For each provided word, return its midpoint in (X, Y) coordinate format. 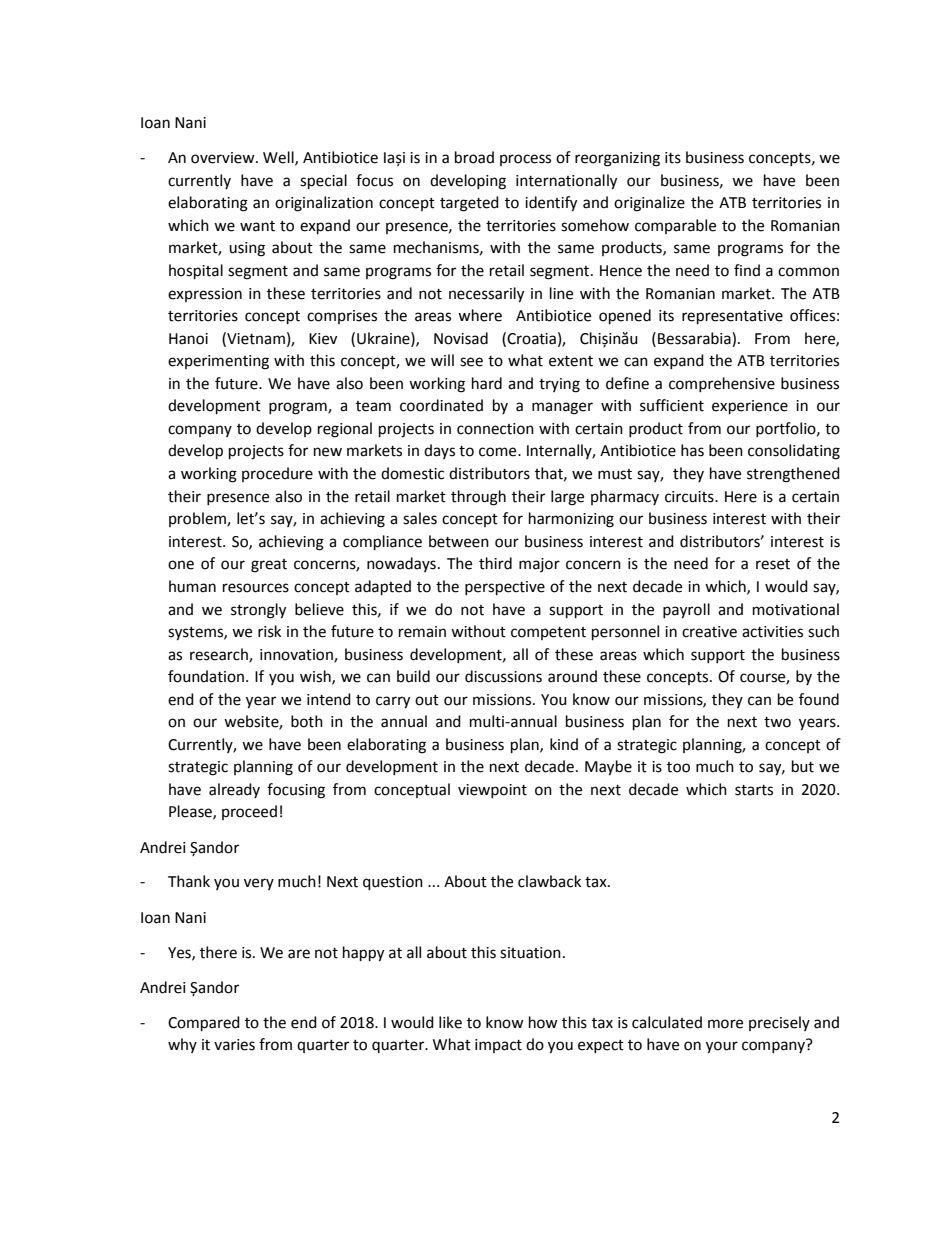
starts (754, 790)
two (777, 722)
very (259, 884)
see (471, 362)
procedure (277, 474)
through (478, 498)
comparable (675, 226)
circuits (690, 497)
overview (224, 158)
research (220, 655)
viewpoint (492, 791)
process (525, 160)
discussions (503, 676)
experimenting (218, 362)
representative (732, 317)
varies (234, 1045)
